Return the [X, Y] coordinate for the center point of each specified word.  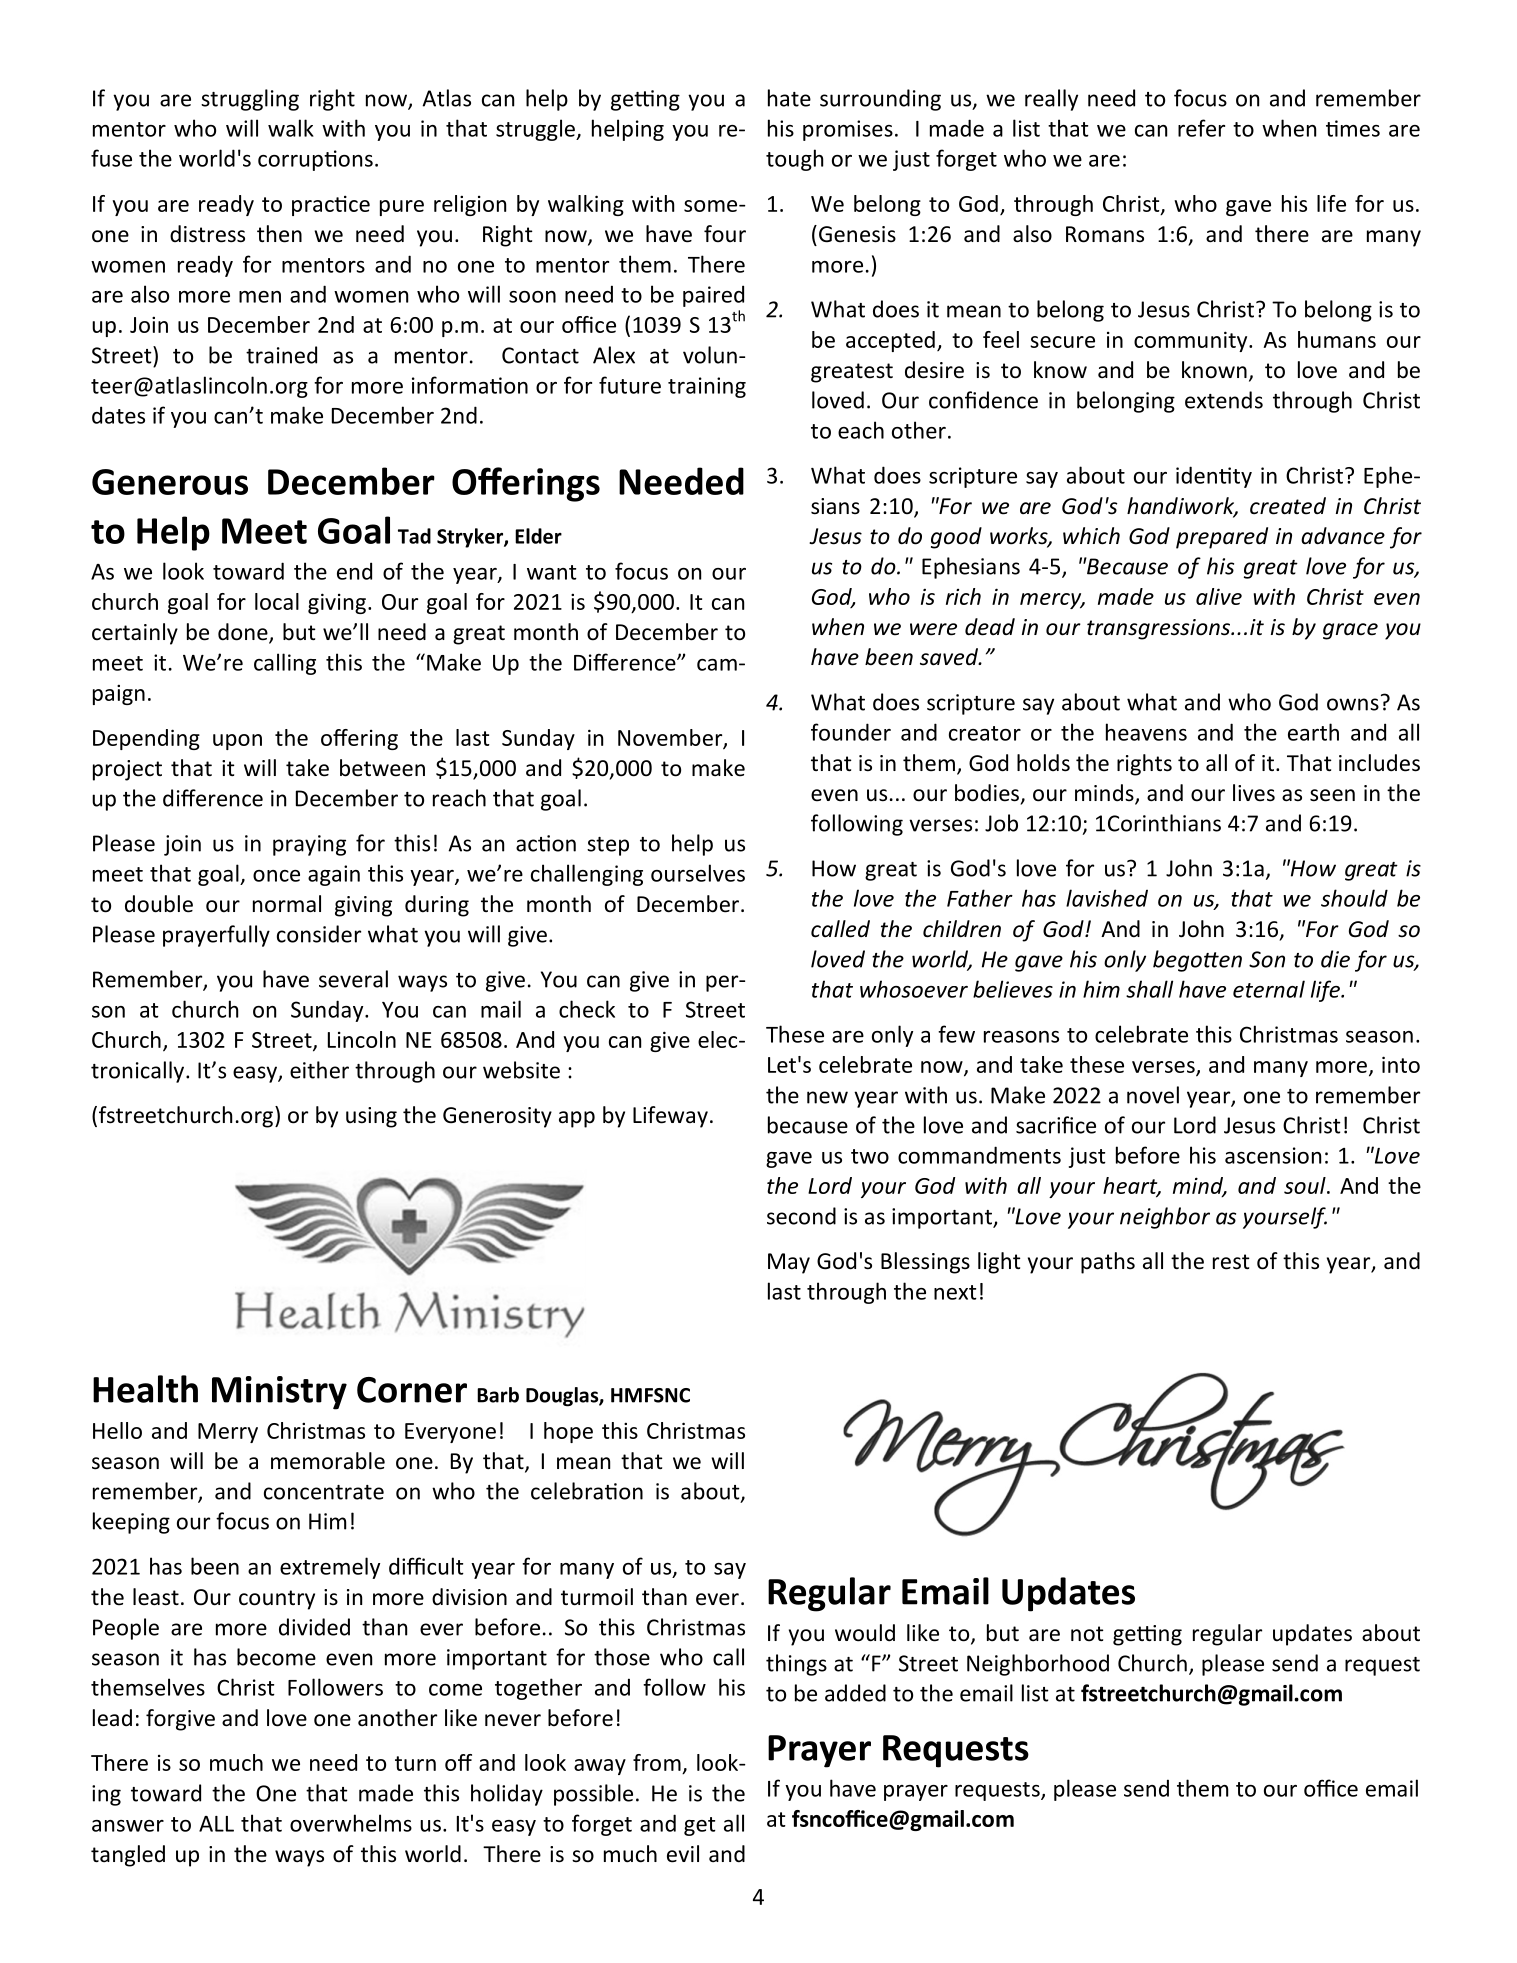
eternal [1269, 989]
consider [319, 934]
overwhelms [351, 1823]
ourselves [698, 873]
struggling [250, 100]
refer [1201, 128]
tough [794, 160]
